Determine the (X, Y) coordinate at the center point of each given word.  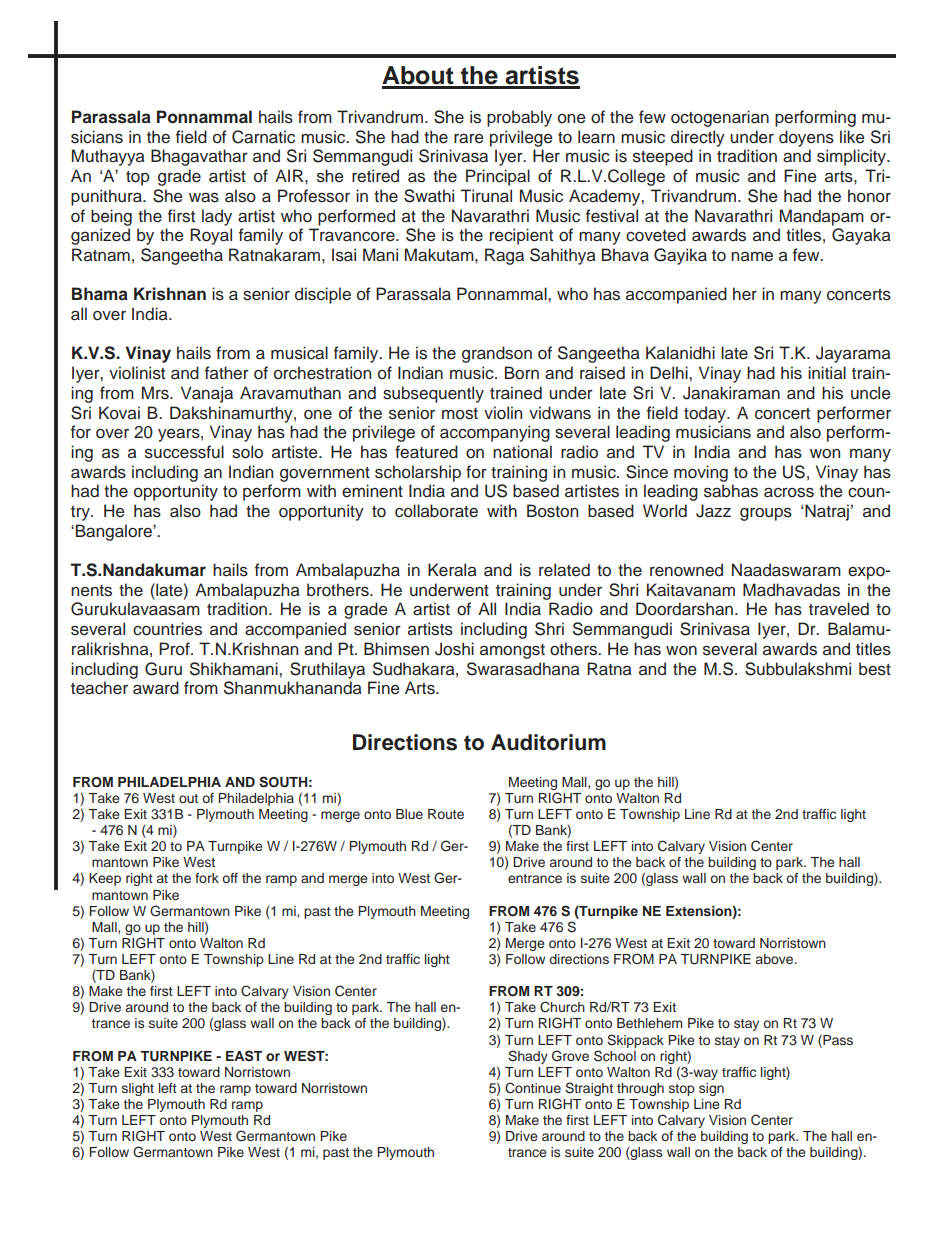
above (776, 959)
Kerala (452, 570)
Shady (528, 1057)
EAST (244, 1056)
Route (446, 814)
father (227, 373)
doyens (806, 138)
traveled (839, 609)
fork (207, 878)
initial (827, 372)
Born (522, 373)
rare (469, 139)
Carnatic (263, 137)
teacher (99, 688)
